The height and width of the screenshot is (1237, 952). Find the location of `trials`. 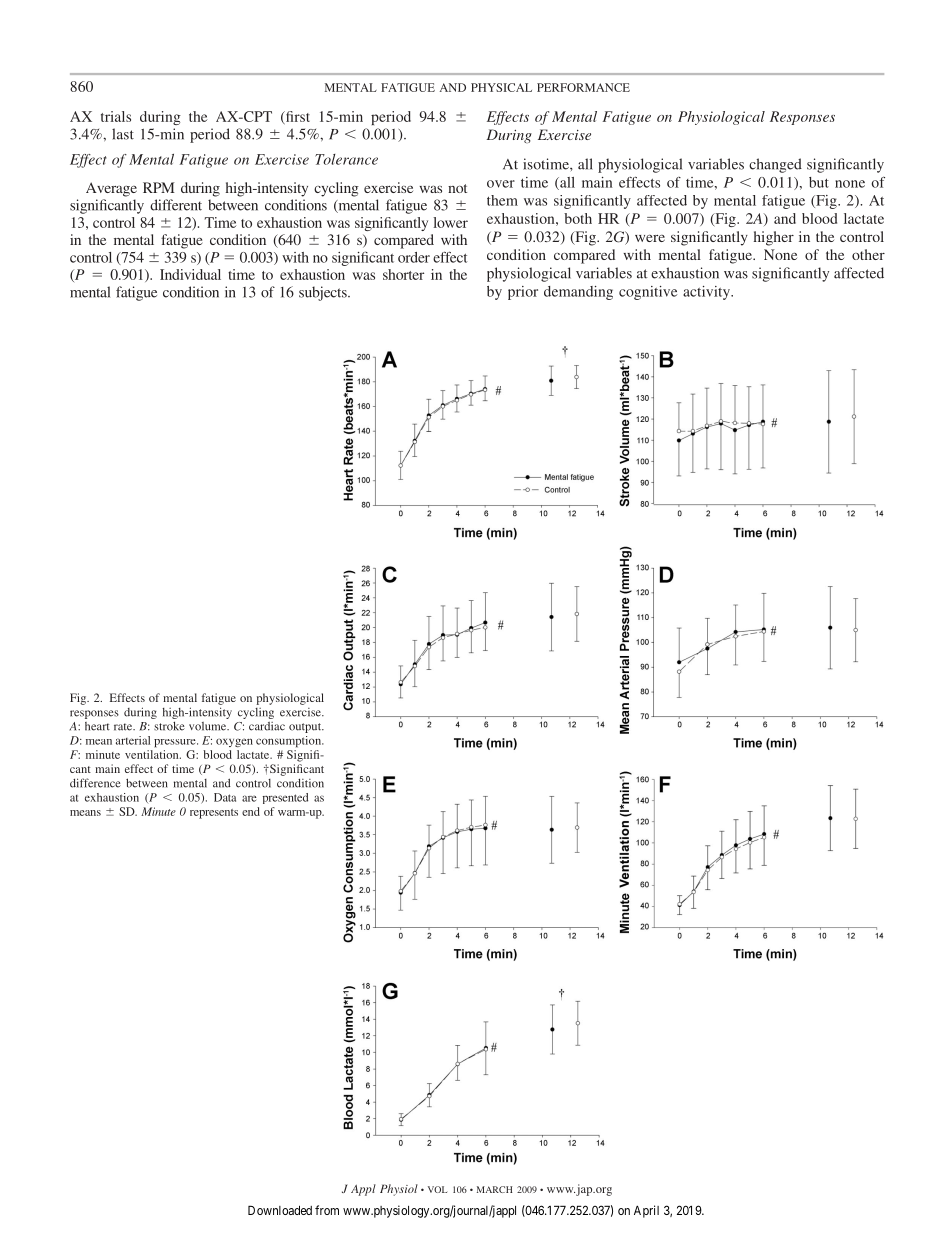

trials is located at coordinates (116, 116).
